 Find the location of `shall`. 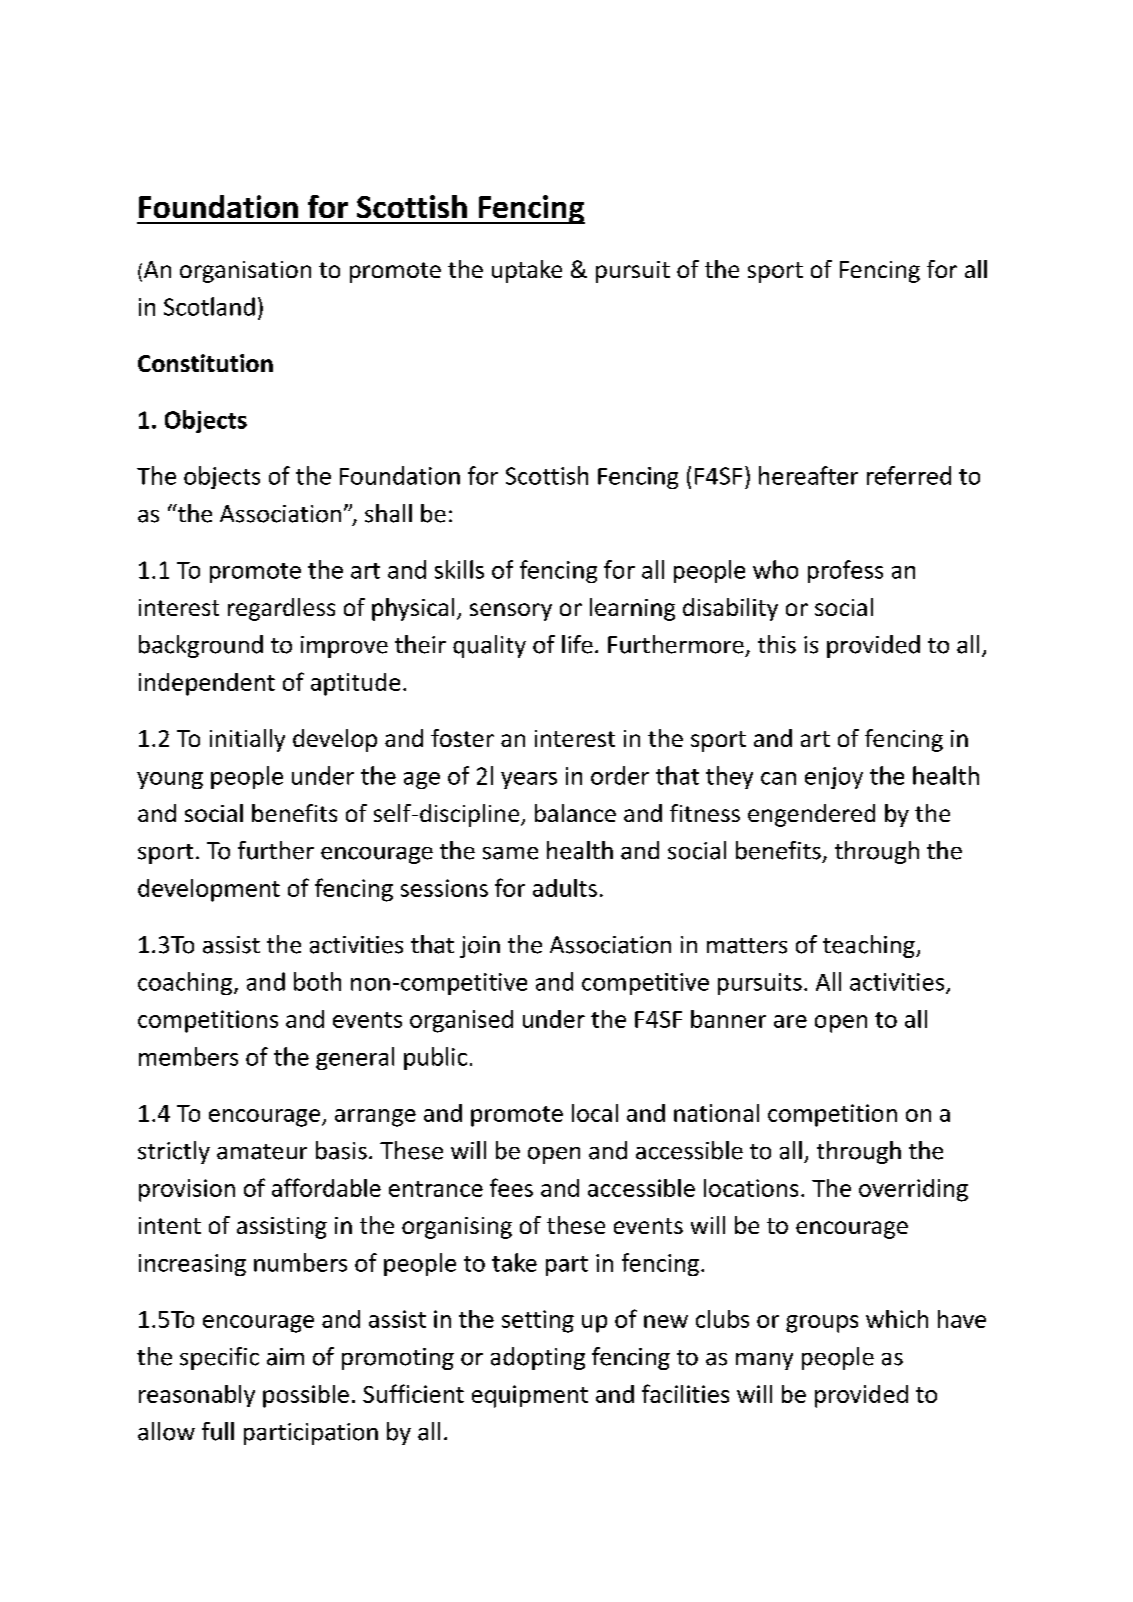

shall is located at coordinates (388, 513).
